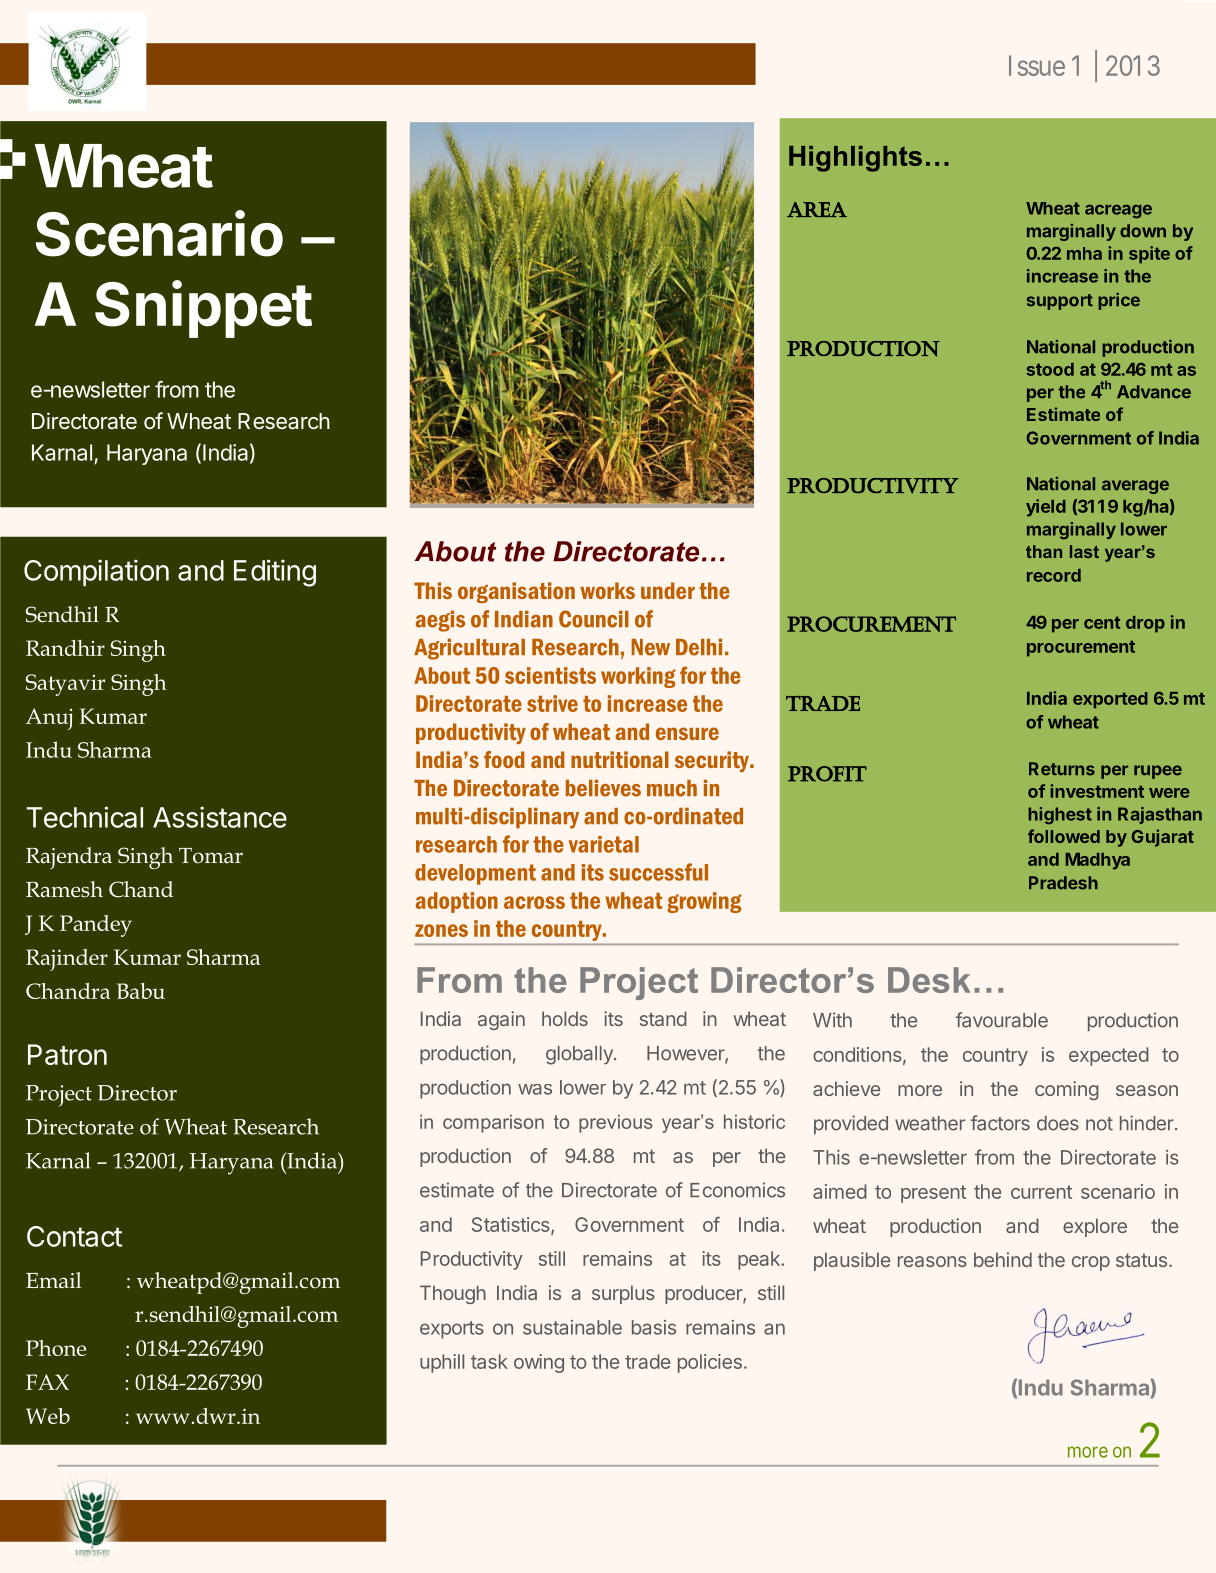  Describe the element at coordinates (1063, 883) in the document. I see `Pradesh` at that location.
